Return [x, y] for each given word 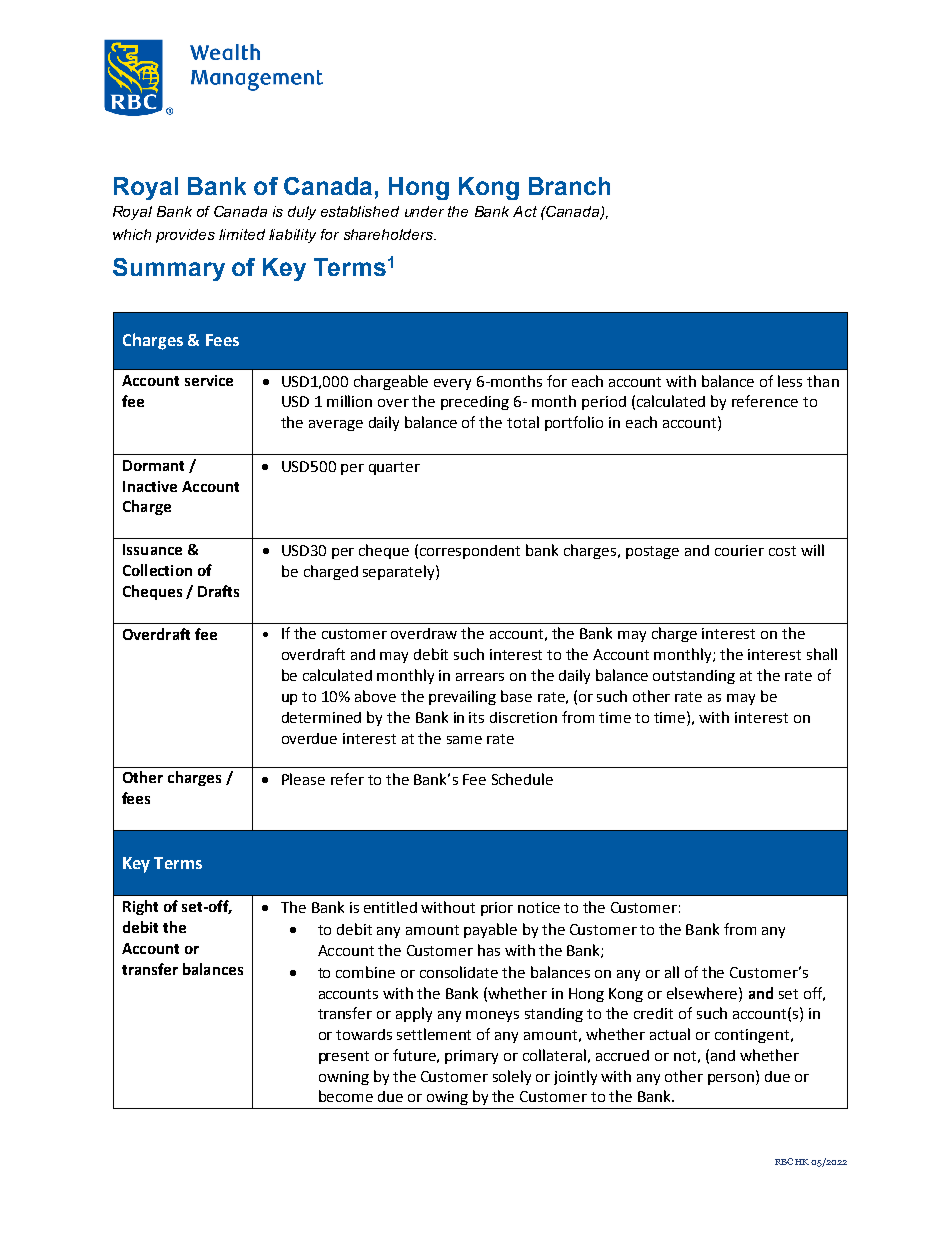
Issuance [152, 549]
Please [303, 779]
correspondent [470, 552]
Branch [569, 186]
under [424, 211]
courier [739, 550]
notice [539, 907]
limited [242, 234]
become [346, 1096]
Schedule [522, 779]
